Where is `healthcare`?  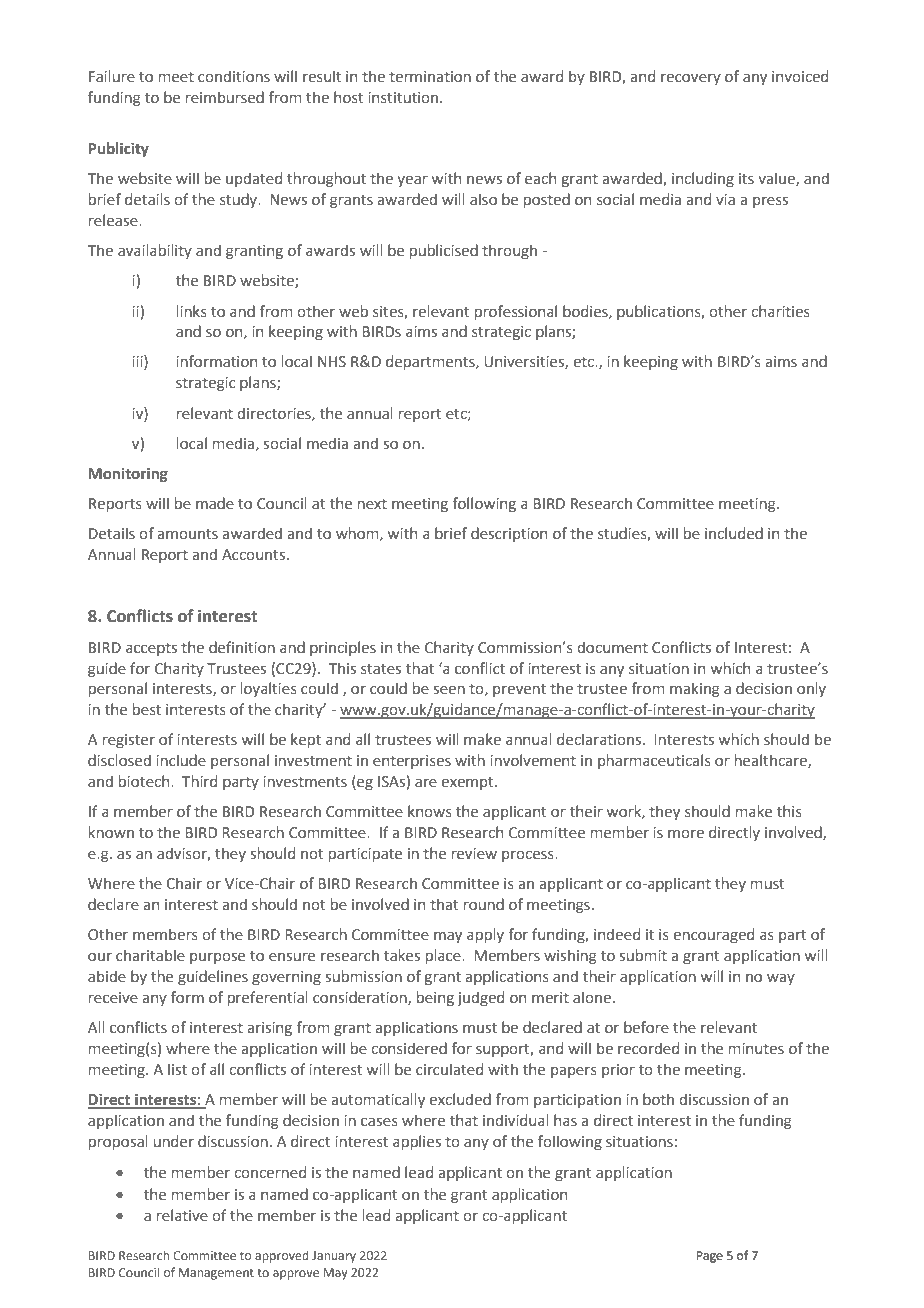
healthcare is located at coordinates (772, 761).
